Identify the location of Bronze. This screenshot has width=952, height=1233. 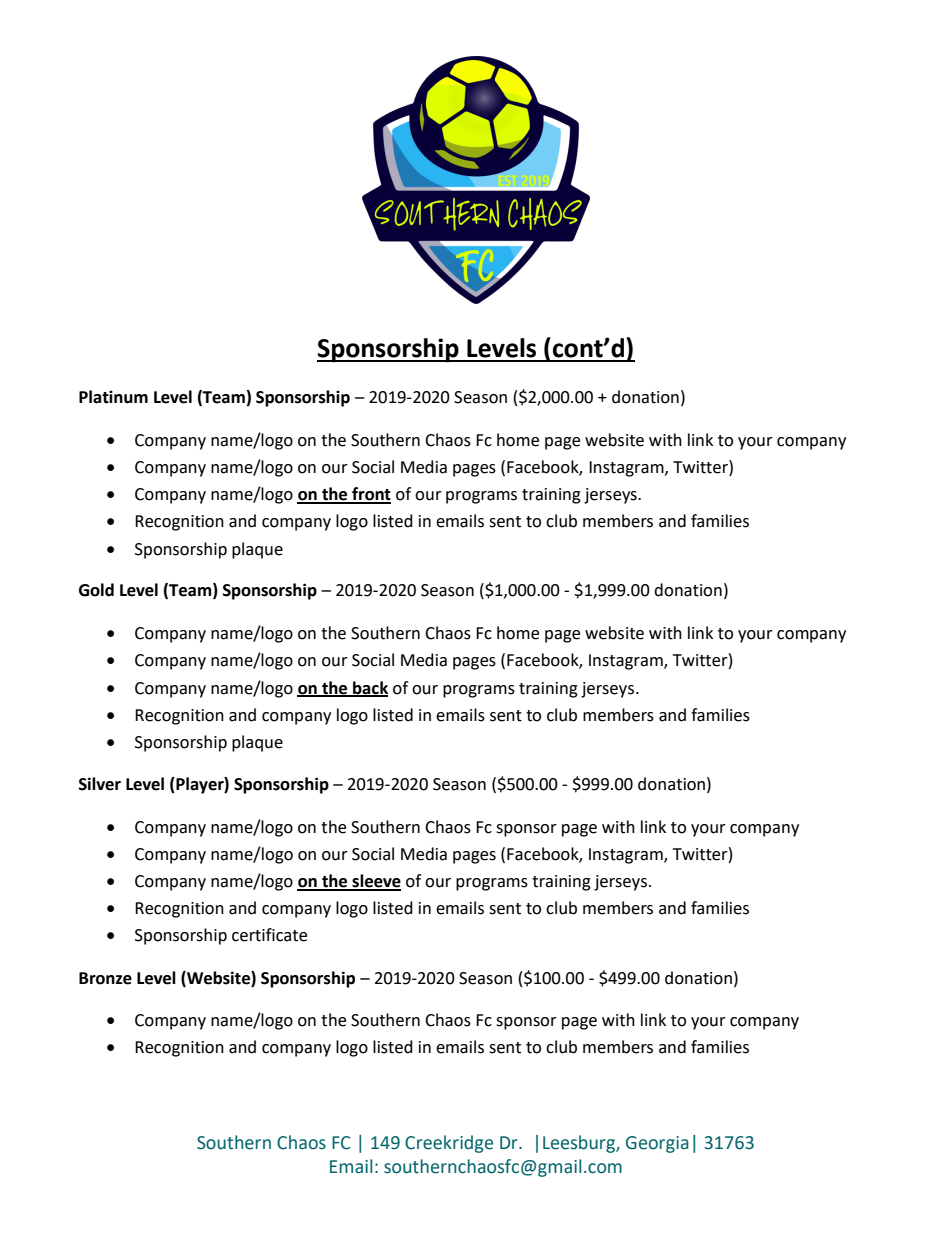
(105, 978).
